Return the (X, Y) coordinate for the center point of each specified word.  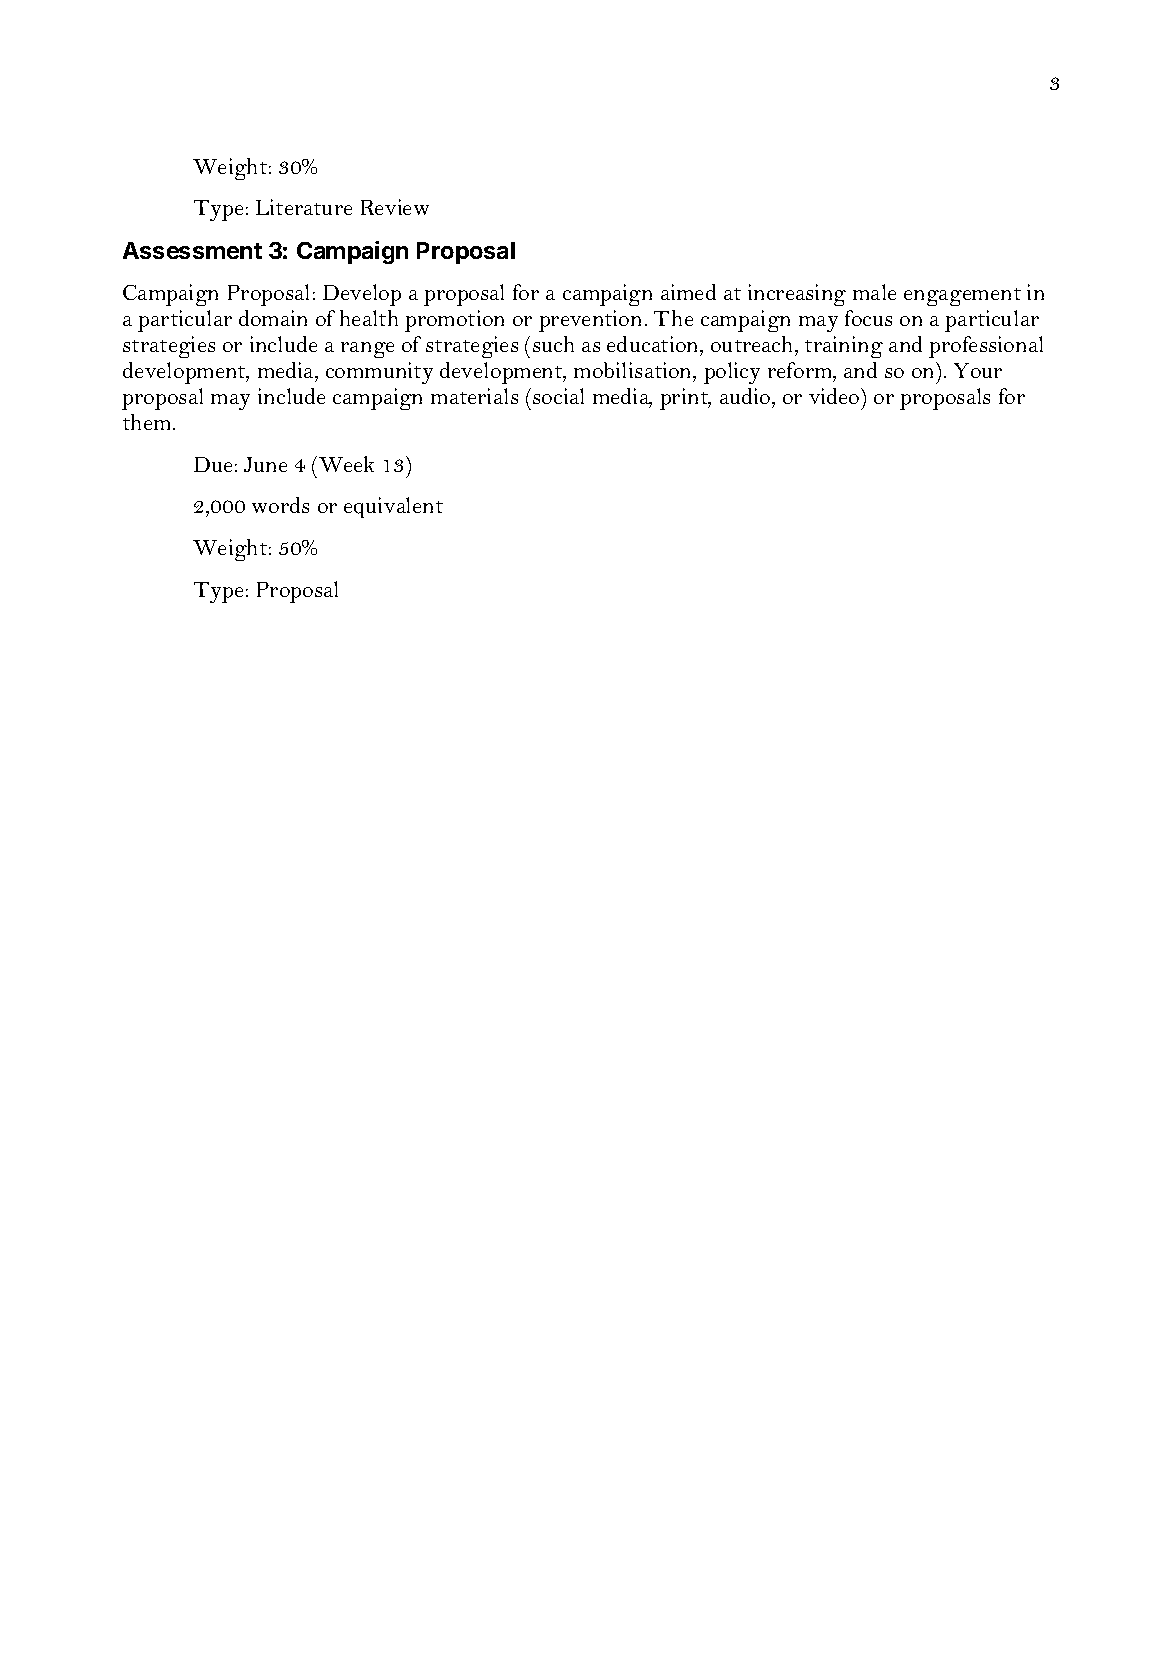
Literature (304, 207)
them (148, 422)
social (558, 396)
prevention (590, 321)
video (835, 396)
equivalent (393, 507)
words (280, 505)
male (874, 292)
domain (273, 318)
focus (868, 318)
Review (395, 207)
